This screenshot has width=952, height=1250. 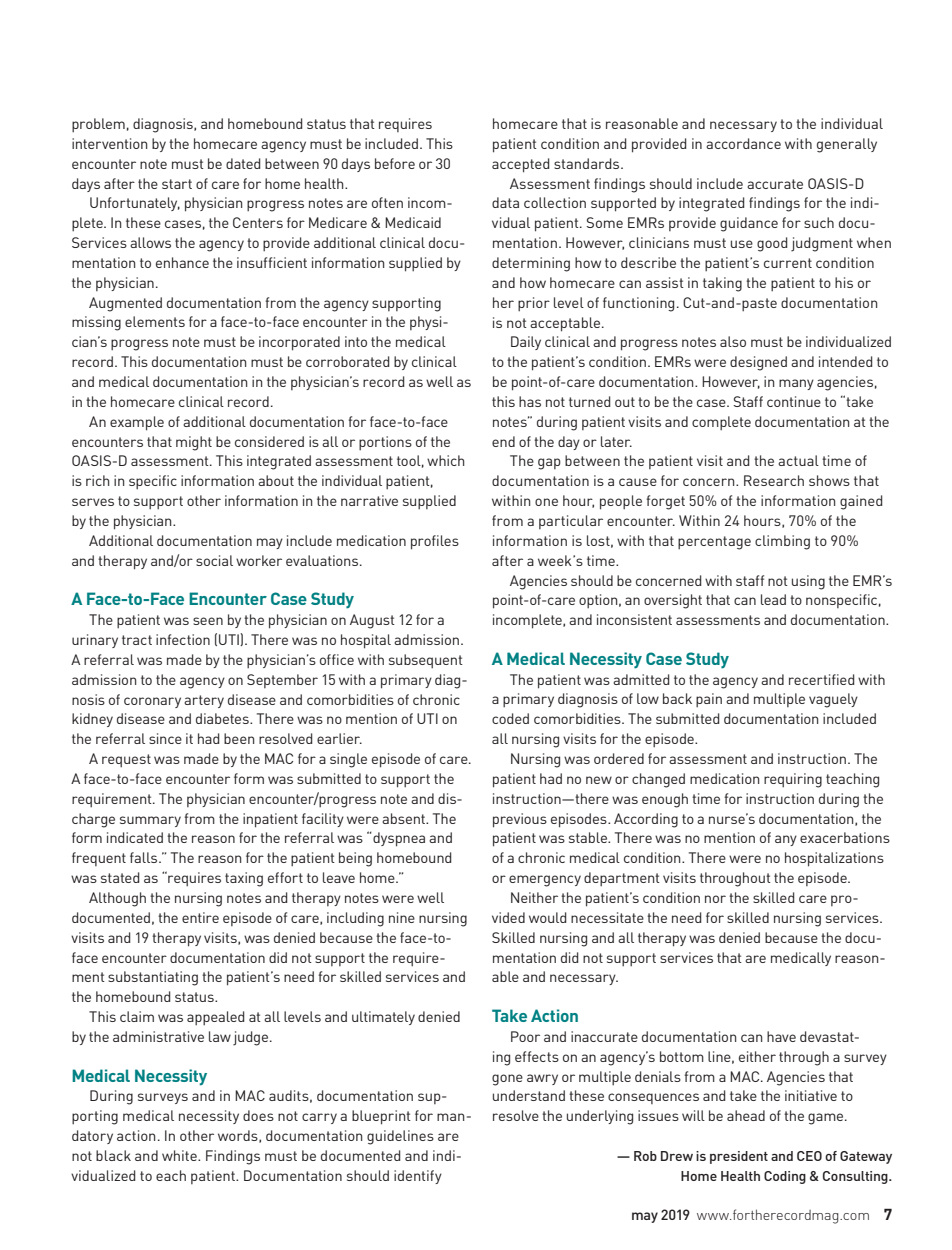 What do you see at coordinates (418, 1177) in the screenshot?
I see `identify` at bounding box center [418, 1177].
